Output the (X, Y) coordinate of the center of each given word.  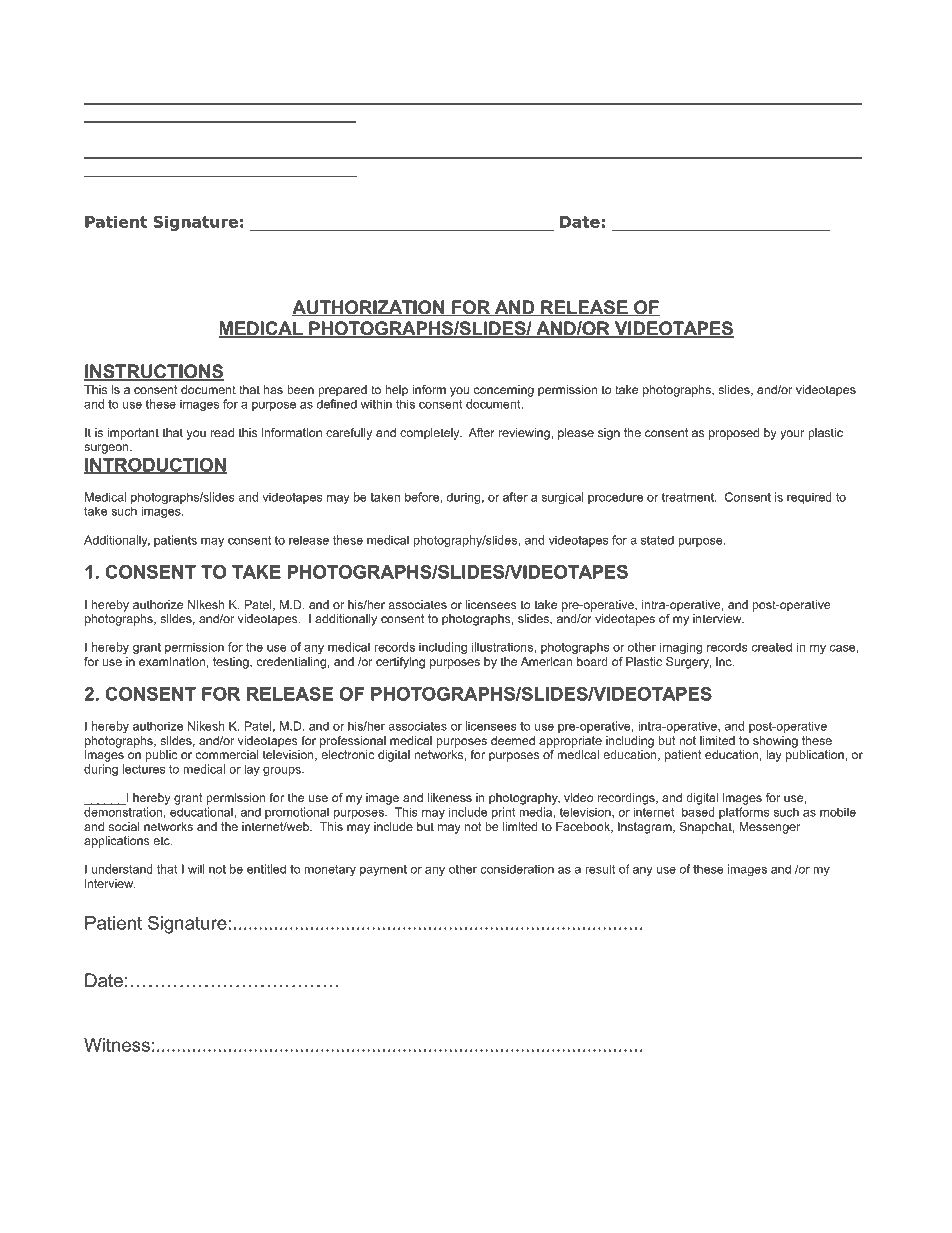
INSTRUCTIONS (154, 372)
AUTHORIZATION (369, 308)
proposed (734, 434)
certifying (400, 663)
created (772, 647)
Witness (117, 1045)
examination (172, 661)
